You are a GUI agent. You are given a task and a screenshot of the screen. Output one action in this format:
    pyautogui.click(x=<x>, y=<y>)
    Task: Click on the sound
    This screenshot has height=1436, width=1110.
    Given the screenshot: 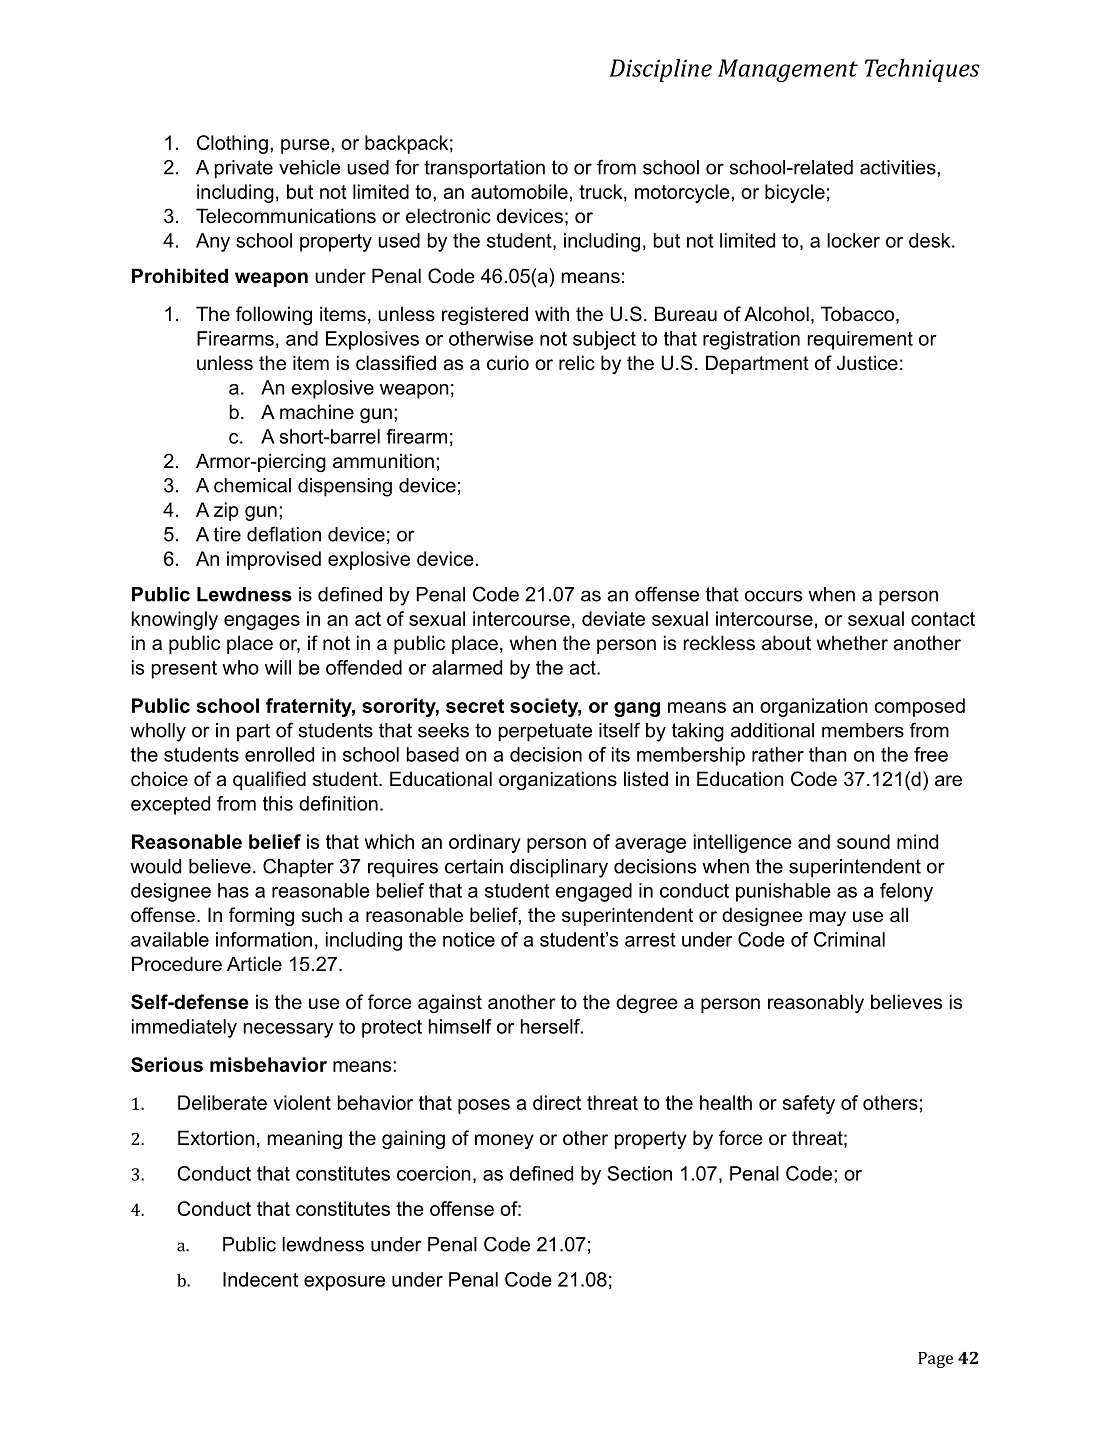 What is the action you would take?
    pyautogui.click(x=863, y=841)
